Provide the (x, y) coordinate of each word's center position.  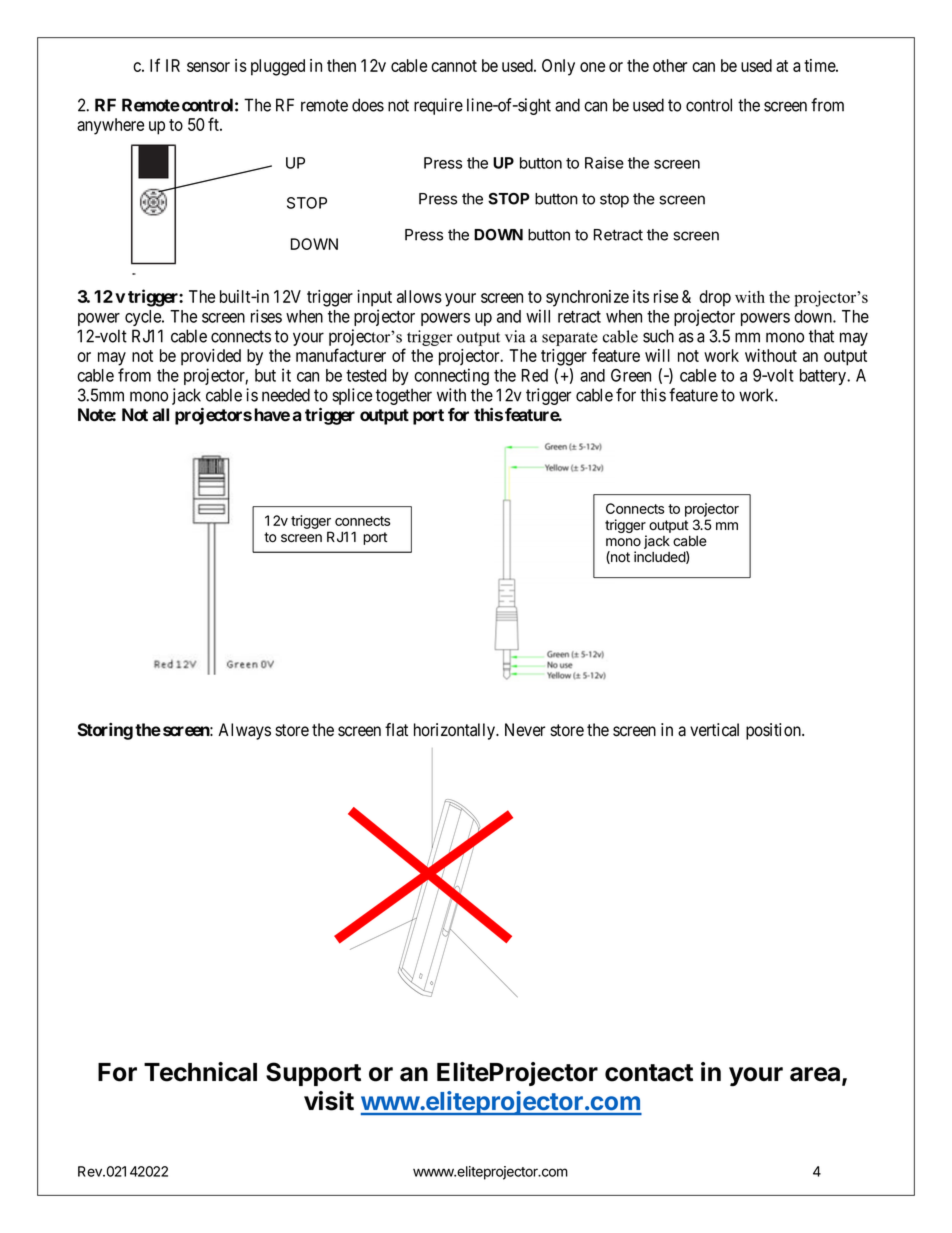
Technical (200, 1072)
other (670, 65)
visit (329, 1101)
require (438, 106)
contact (649, 1073)
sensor (208, 67)
